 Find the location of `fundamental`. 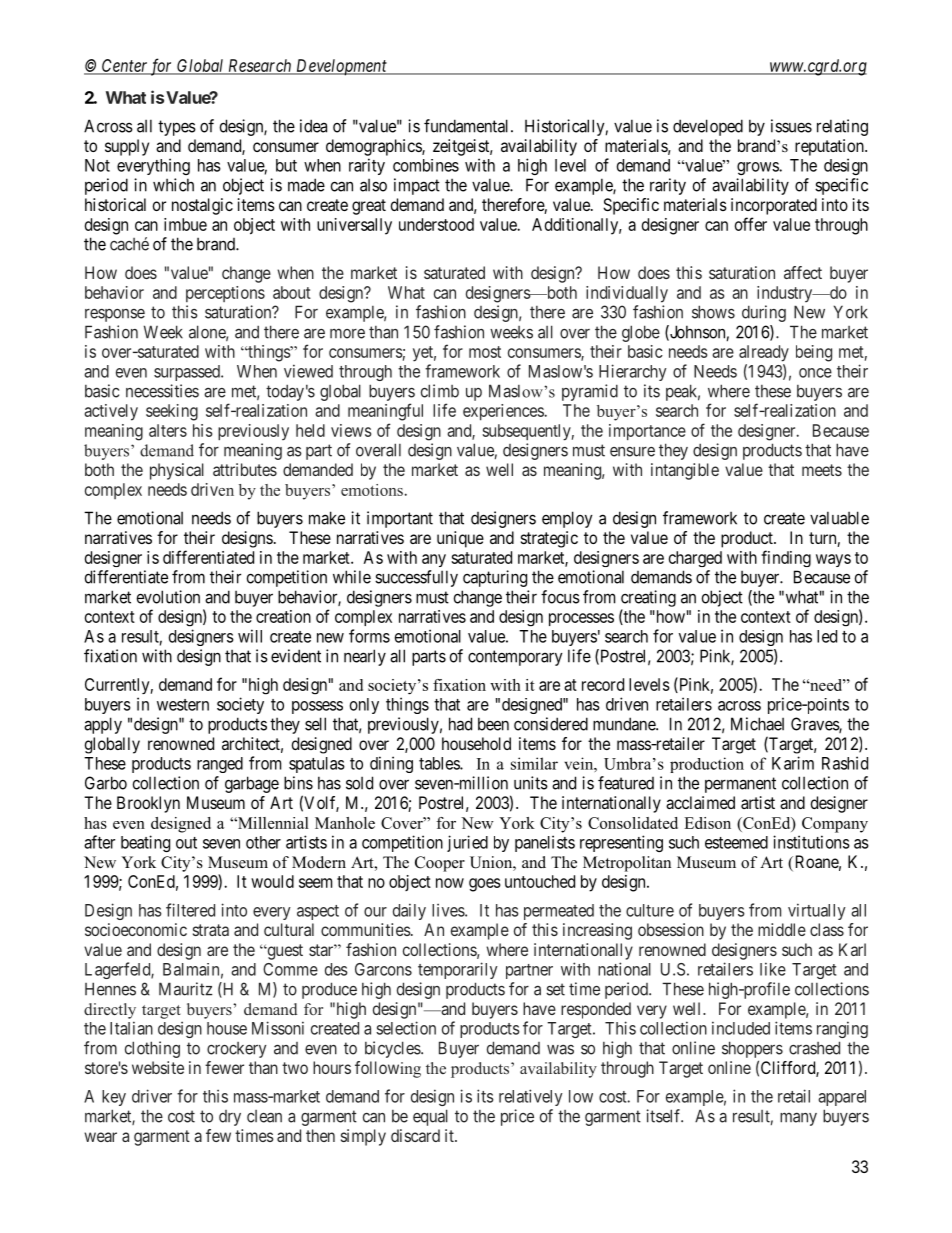

fundamental is located at coordinates (468, 126).
